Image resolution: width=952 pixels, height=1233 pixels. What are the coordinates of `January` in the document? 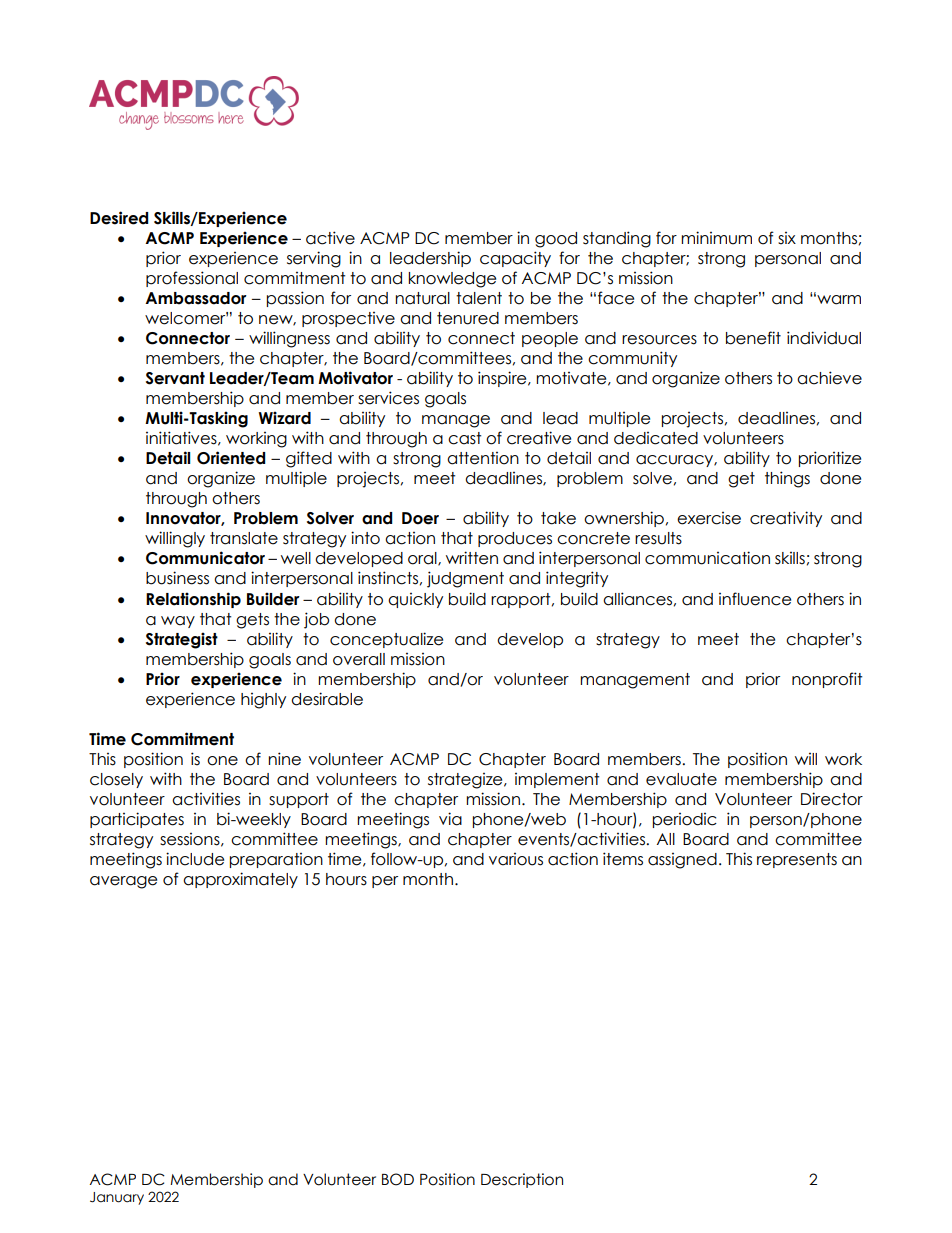 It's located at (117, 1198).
